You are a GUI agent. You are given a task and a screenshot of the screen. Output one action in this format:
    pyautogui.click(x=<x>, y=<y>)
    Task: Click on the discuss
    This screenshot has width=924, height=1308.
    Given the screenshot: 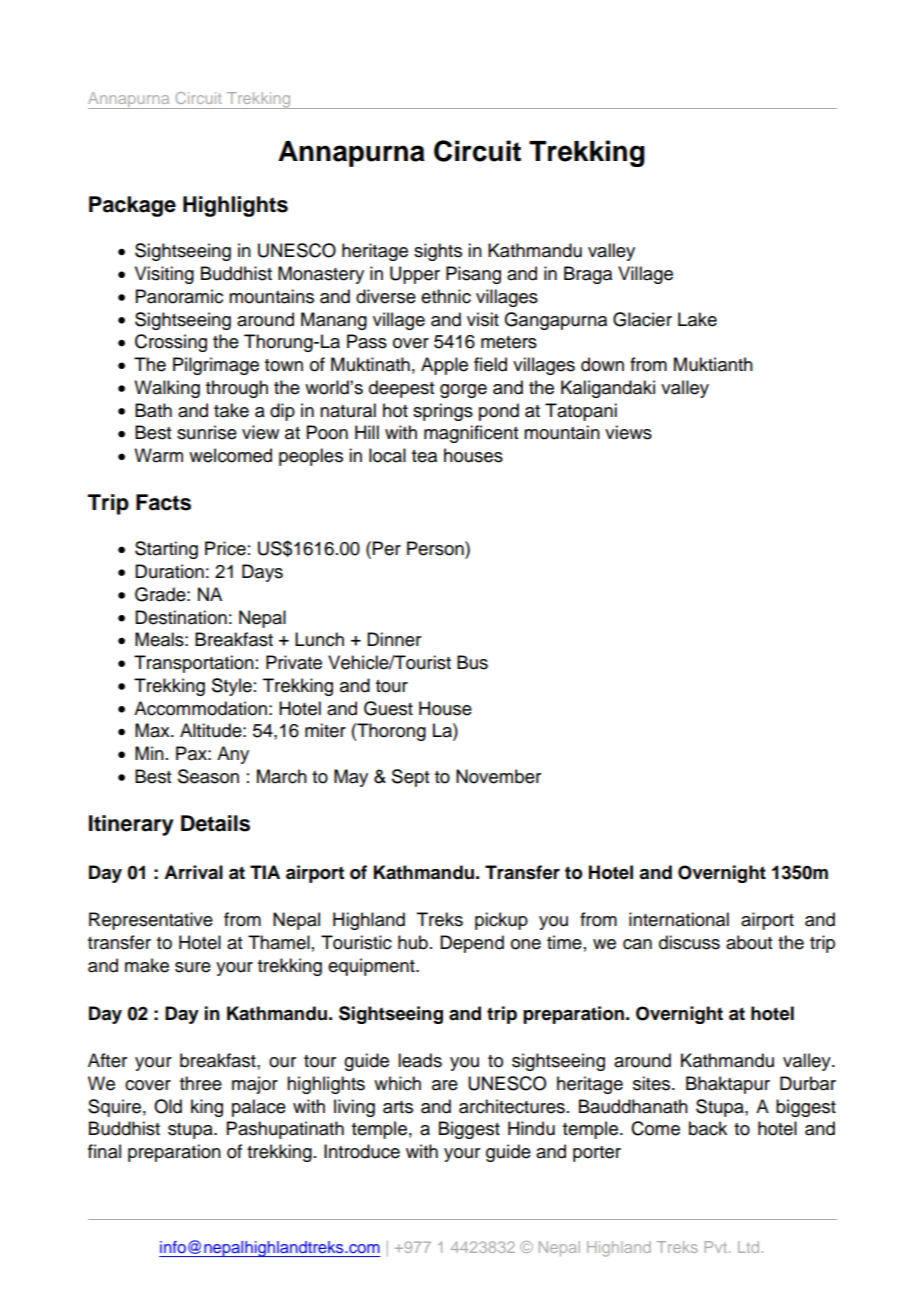 What is the action you would take?
    pyautogui.click(x=689, y=942)
